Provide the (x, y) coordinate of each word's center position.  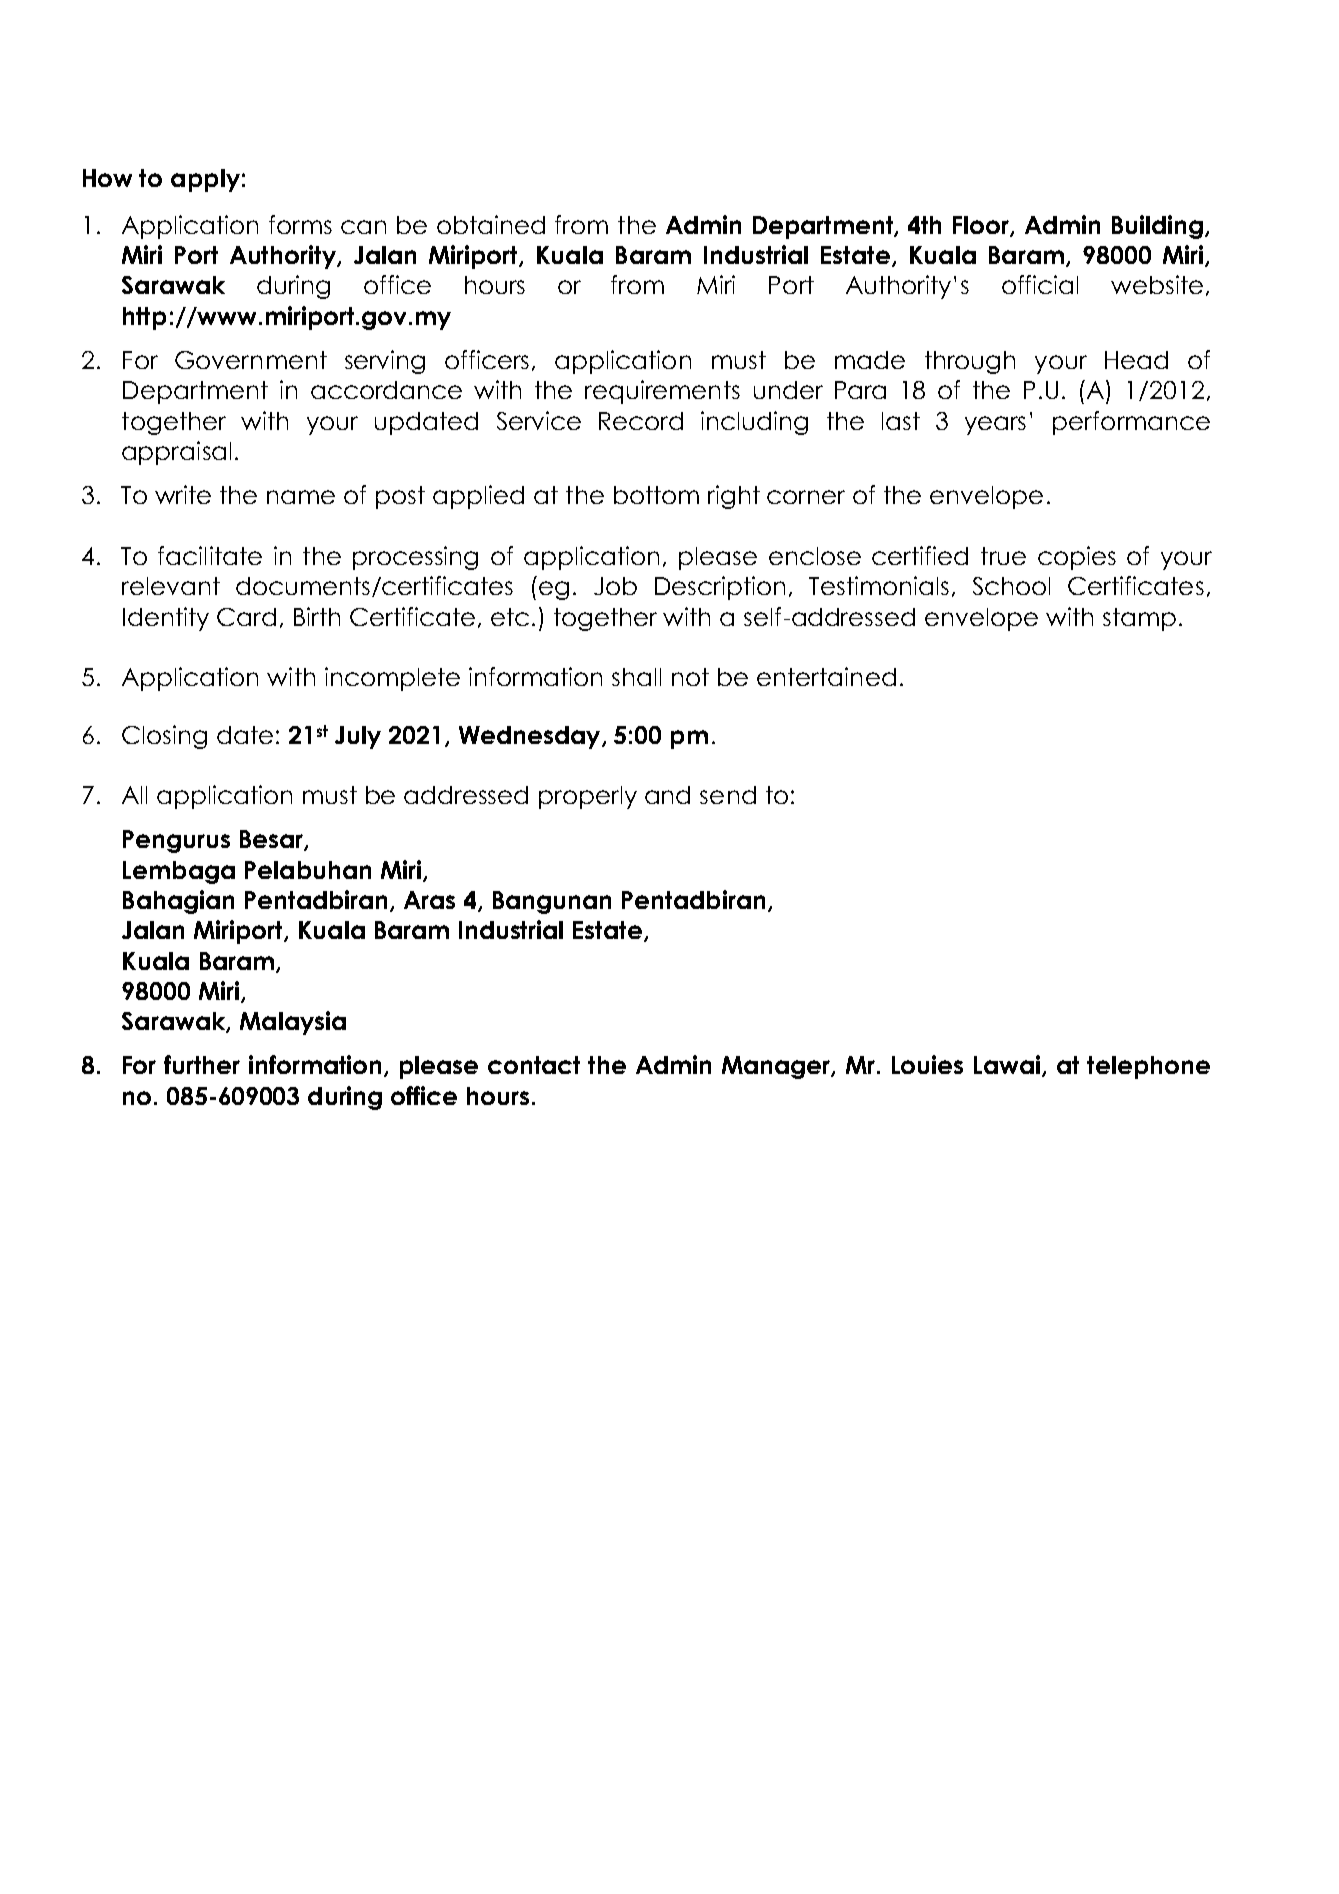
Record (641, 421)
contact (534, 1065)
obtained (491, 224)
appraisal (176, 453)
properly (588, 797)
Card (246, 617)
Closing (164, 737)
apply (205, 180)
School (1011, 586)
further (202, 1064)
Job (615, 586)
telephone (1148, 1067)
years (995, 425)
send (728, 795)
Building (1159, 227)
